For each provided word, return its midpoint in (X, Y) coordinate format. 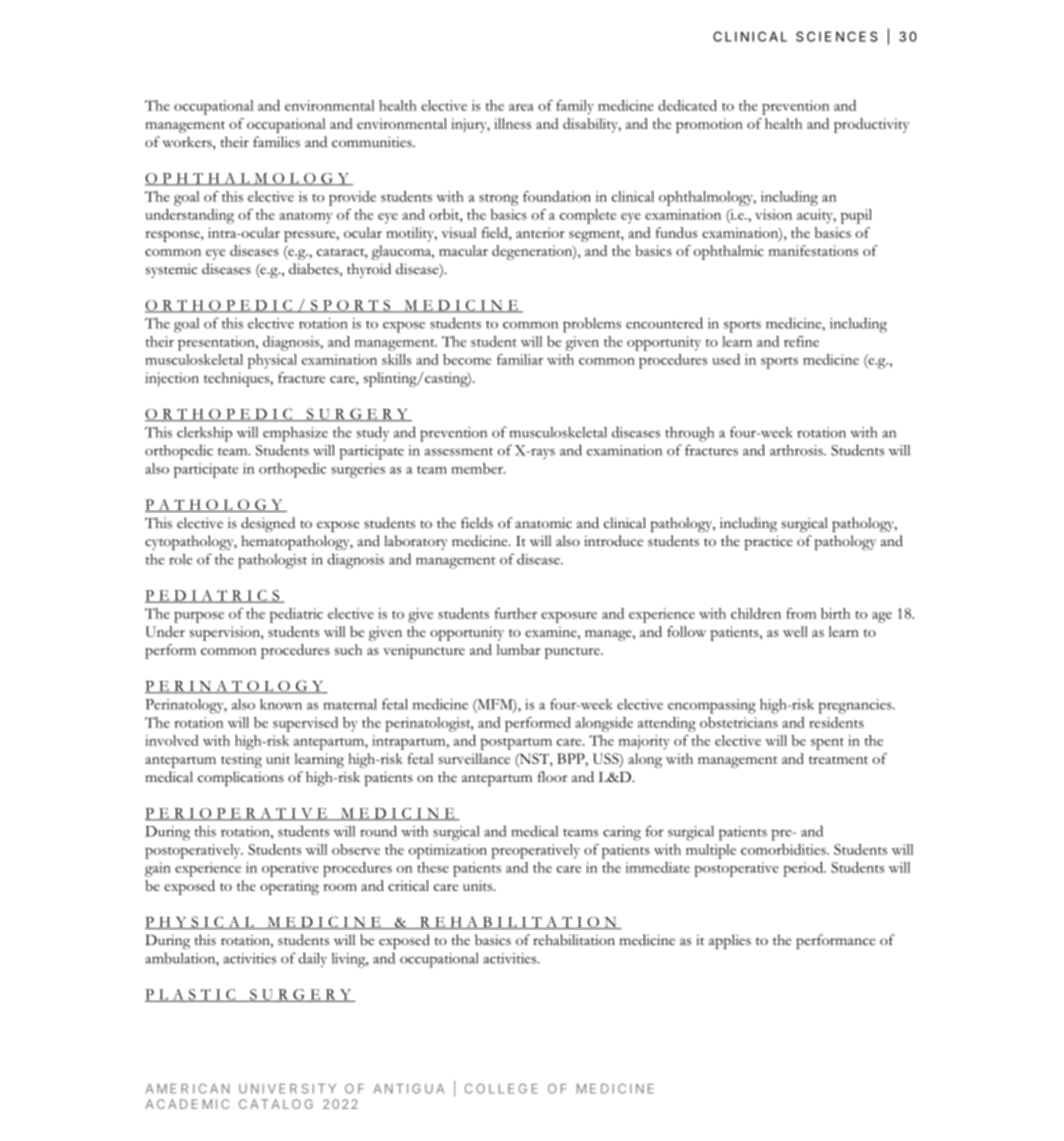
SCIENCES (837, 36)
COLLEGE (501, 1089)
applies (730, 941)
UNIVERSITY (287, 1089)
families (276, 142)
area (521, 107)
